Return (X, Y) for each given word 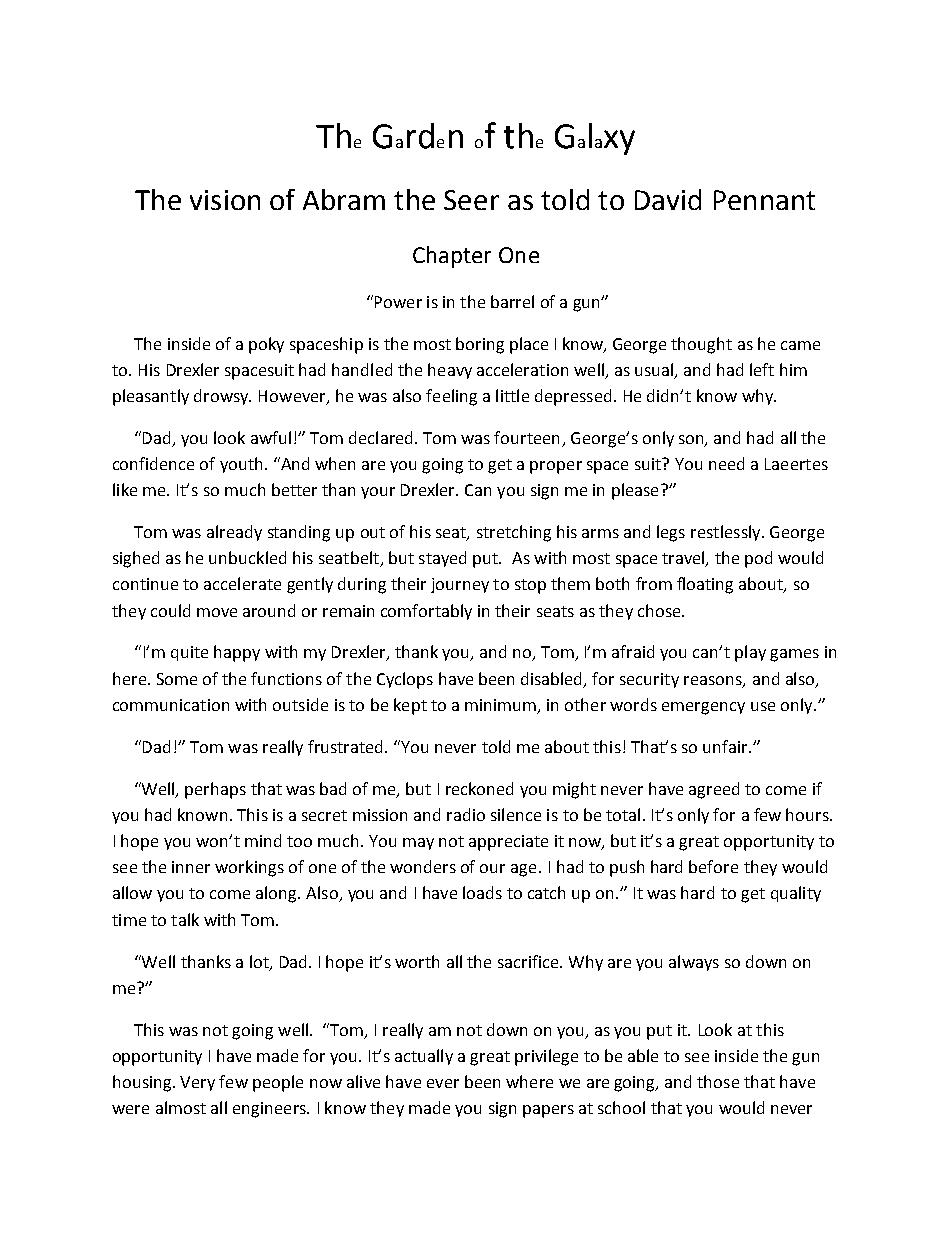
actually (424, 1057)
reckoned (479, 788)
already (234, 533)
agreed (714, 790)
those (718, 1081)
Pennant (764, 200)
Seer (471, 200)
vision (225, 200)
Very (197, 1083)
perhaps (215, 790)
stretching (514, 533)
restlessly (727, 533)
